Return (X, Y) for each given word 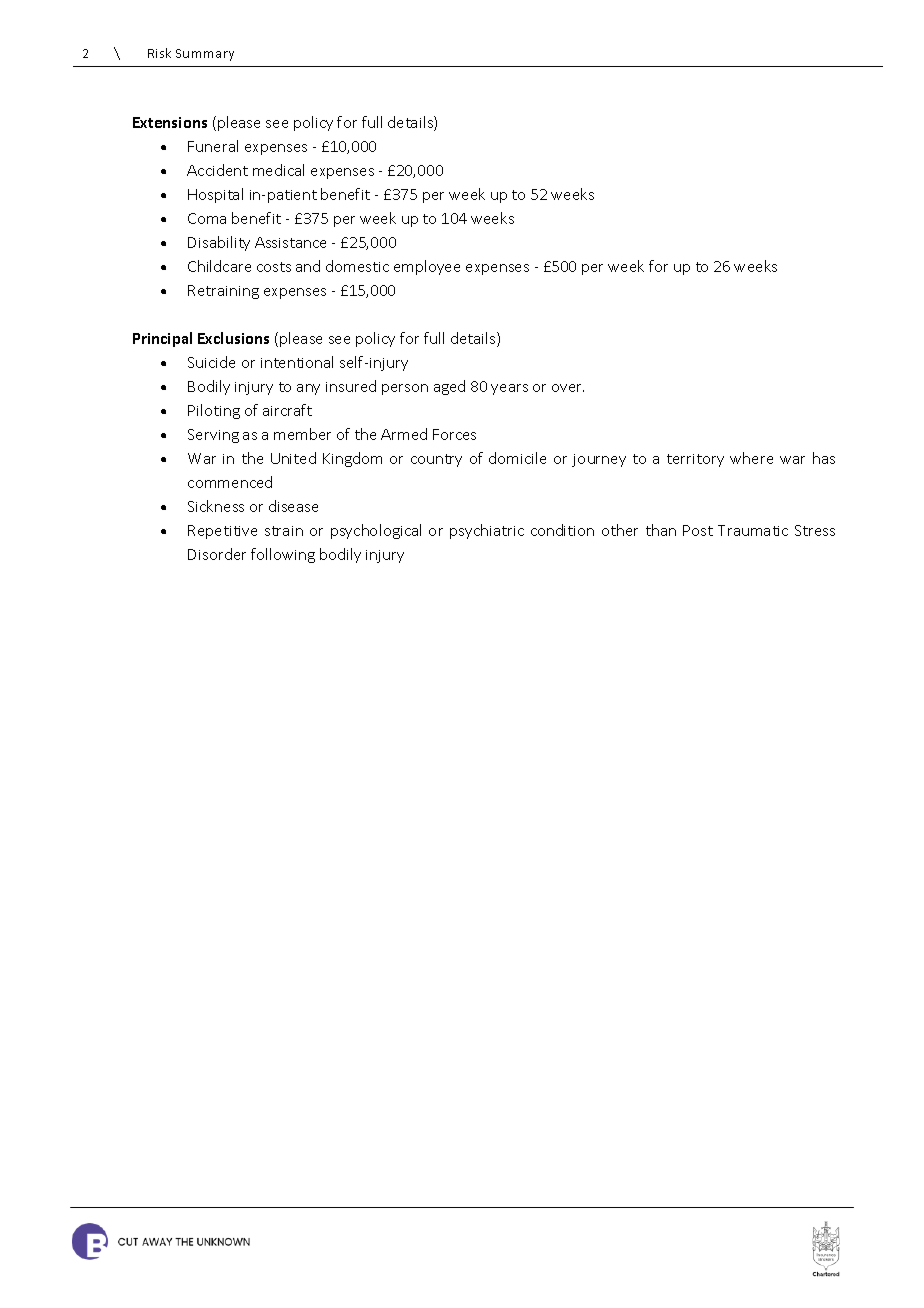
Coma (207, 218)
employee (427, 267)
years (509, 389)
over (568, 388)
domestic (357, 266)
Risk (159, 53)
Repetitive (222, 532)
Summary (205, 55)
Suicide (211, 362)
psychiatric (487, 531)
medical (278, 170)
